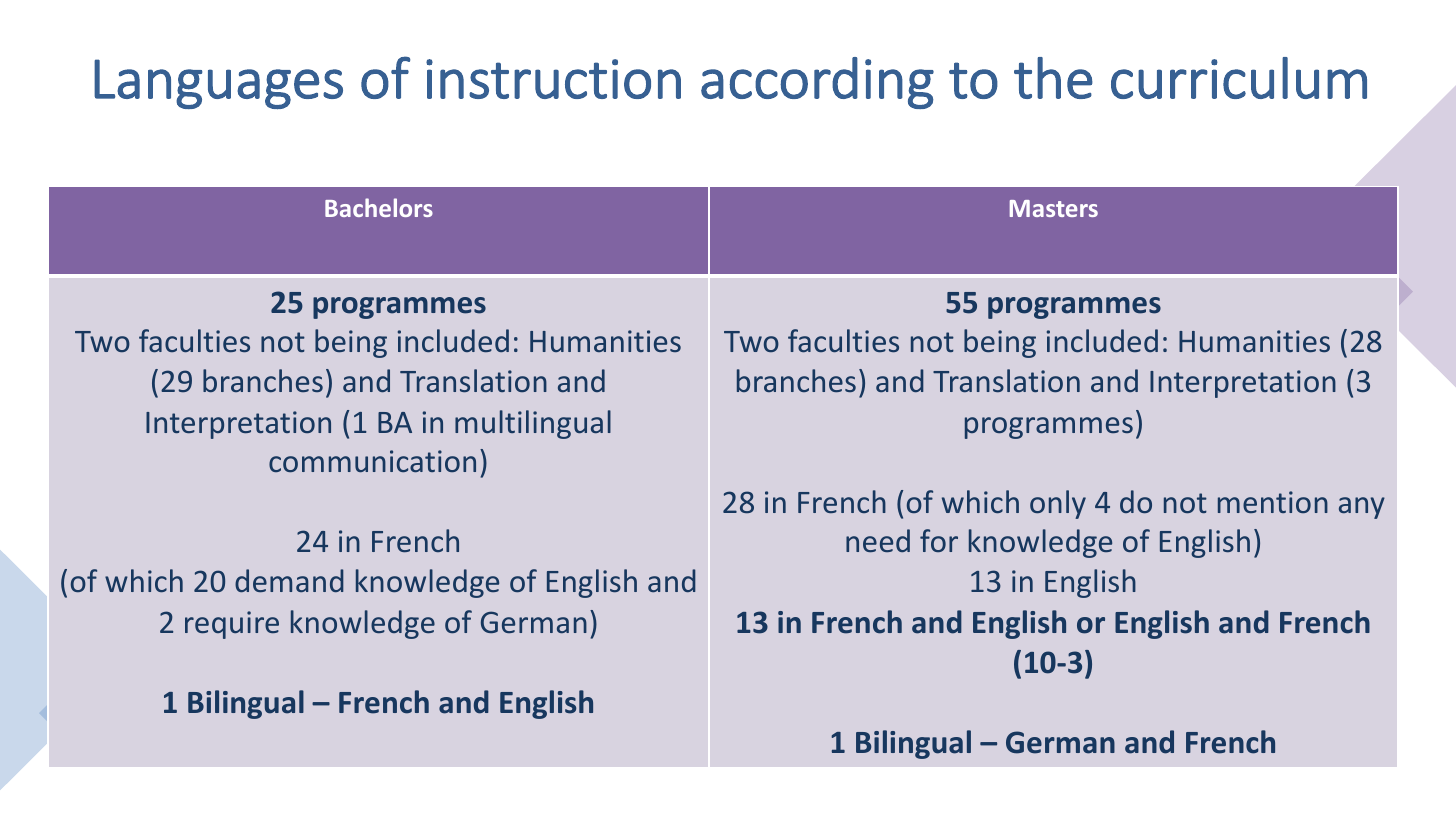  Describe the element at coordinates (878, 540) in the screenshot. I see `need` at that location.
